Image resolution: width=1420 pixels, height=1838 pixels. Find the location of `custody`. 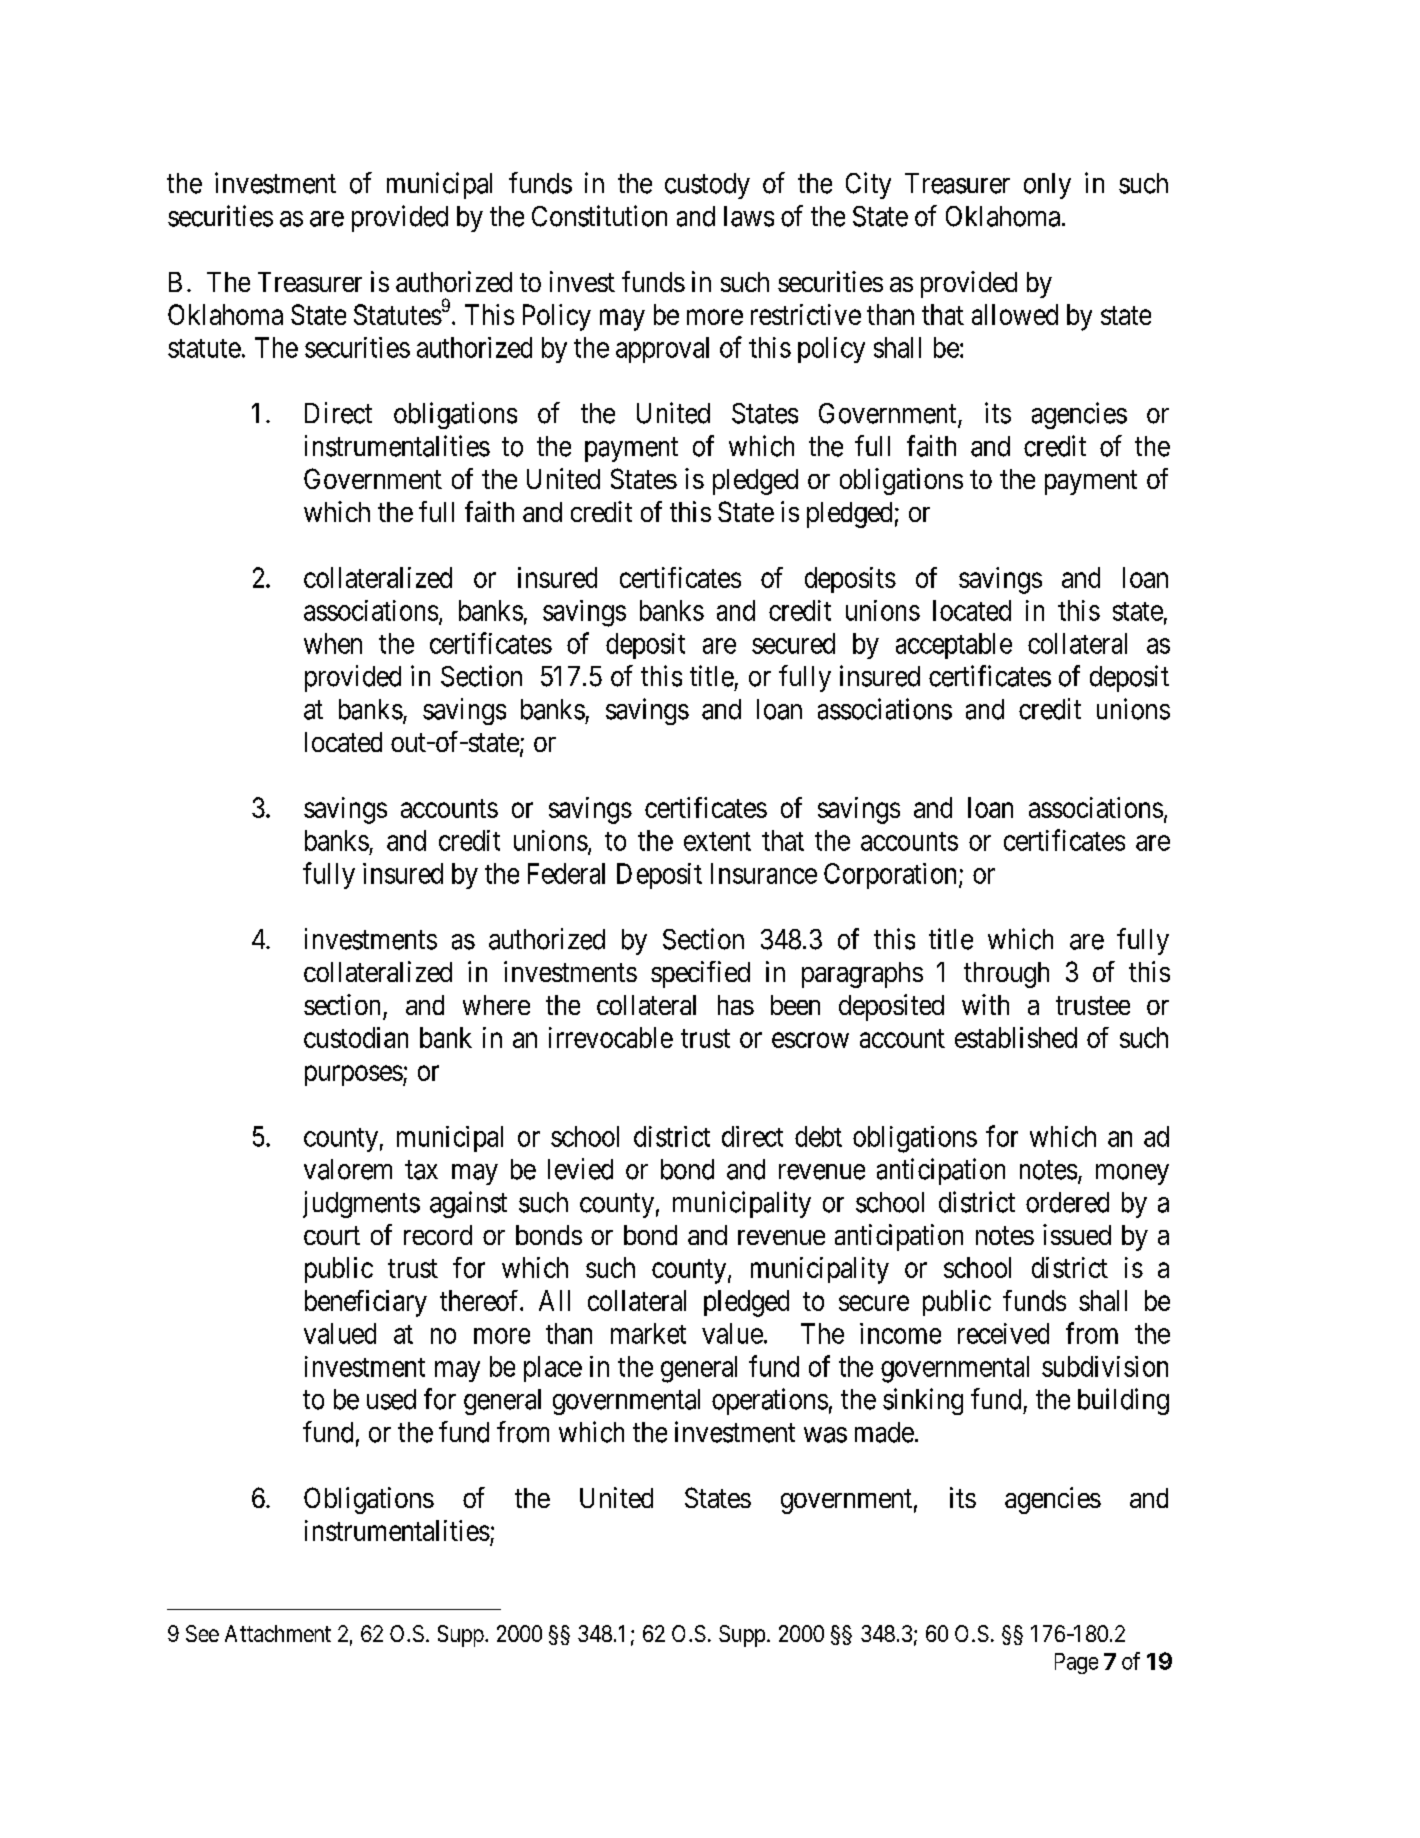

custody is located at coordinates (707, 186).
